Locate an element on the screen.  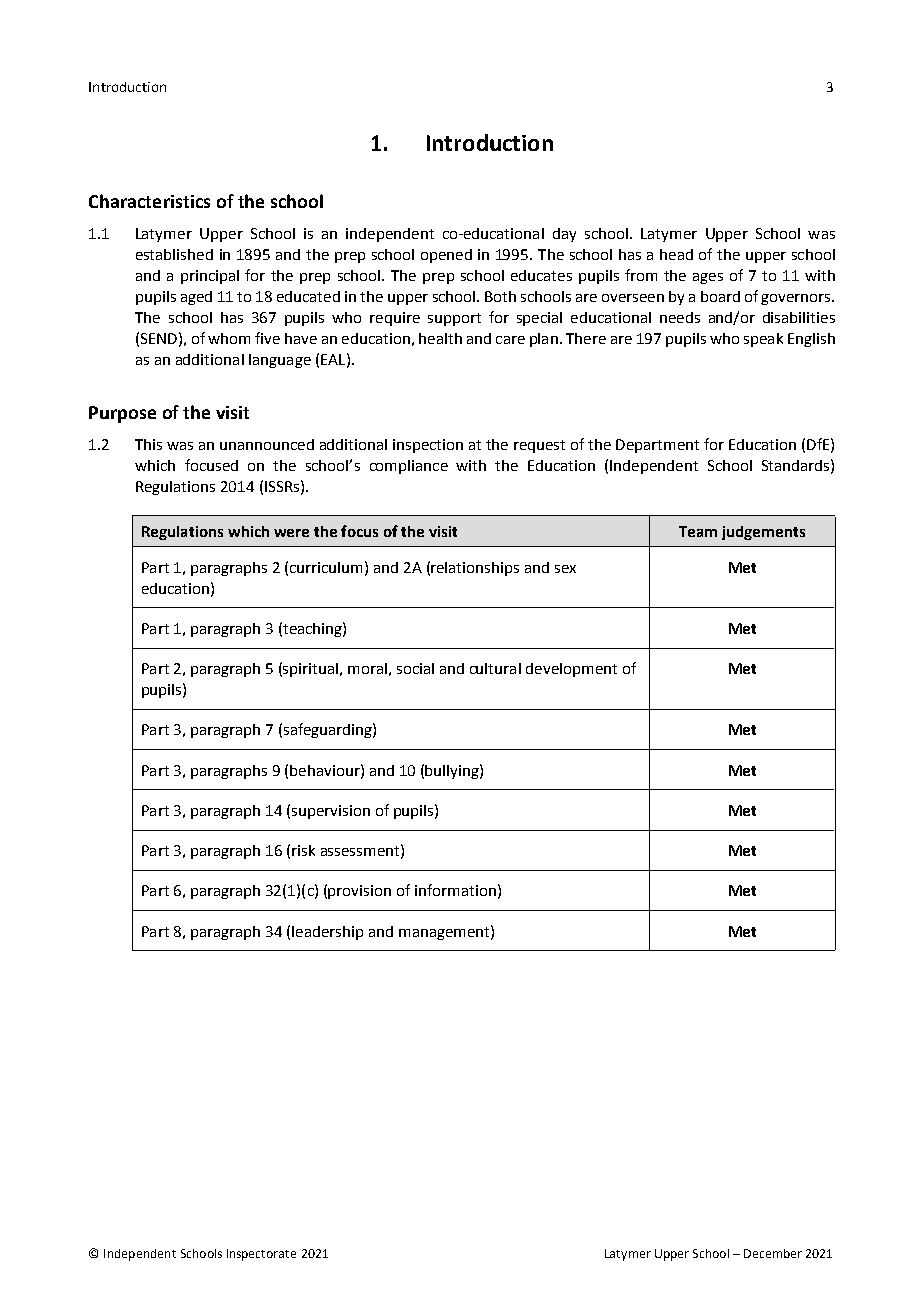
established is located at coordinates (174, 254).
